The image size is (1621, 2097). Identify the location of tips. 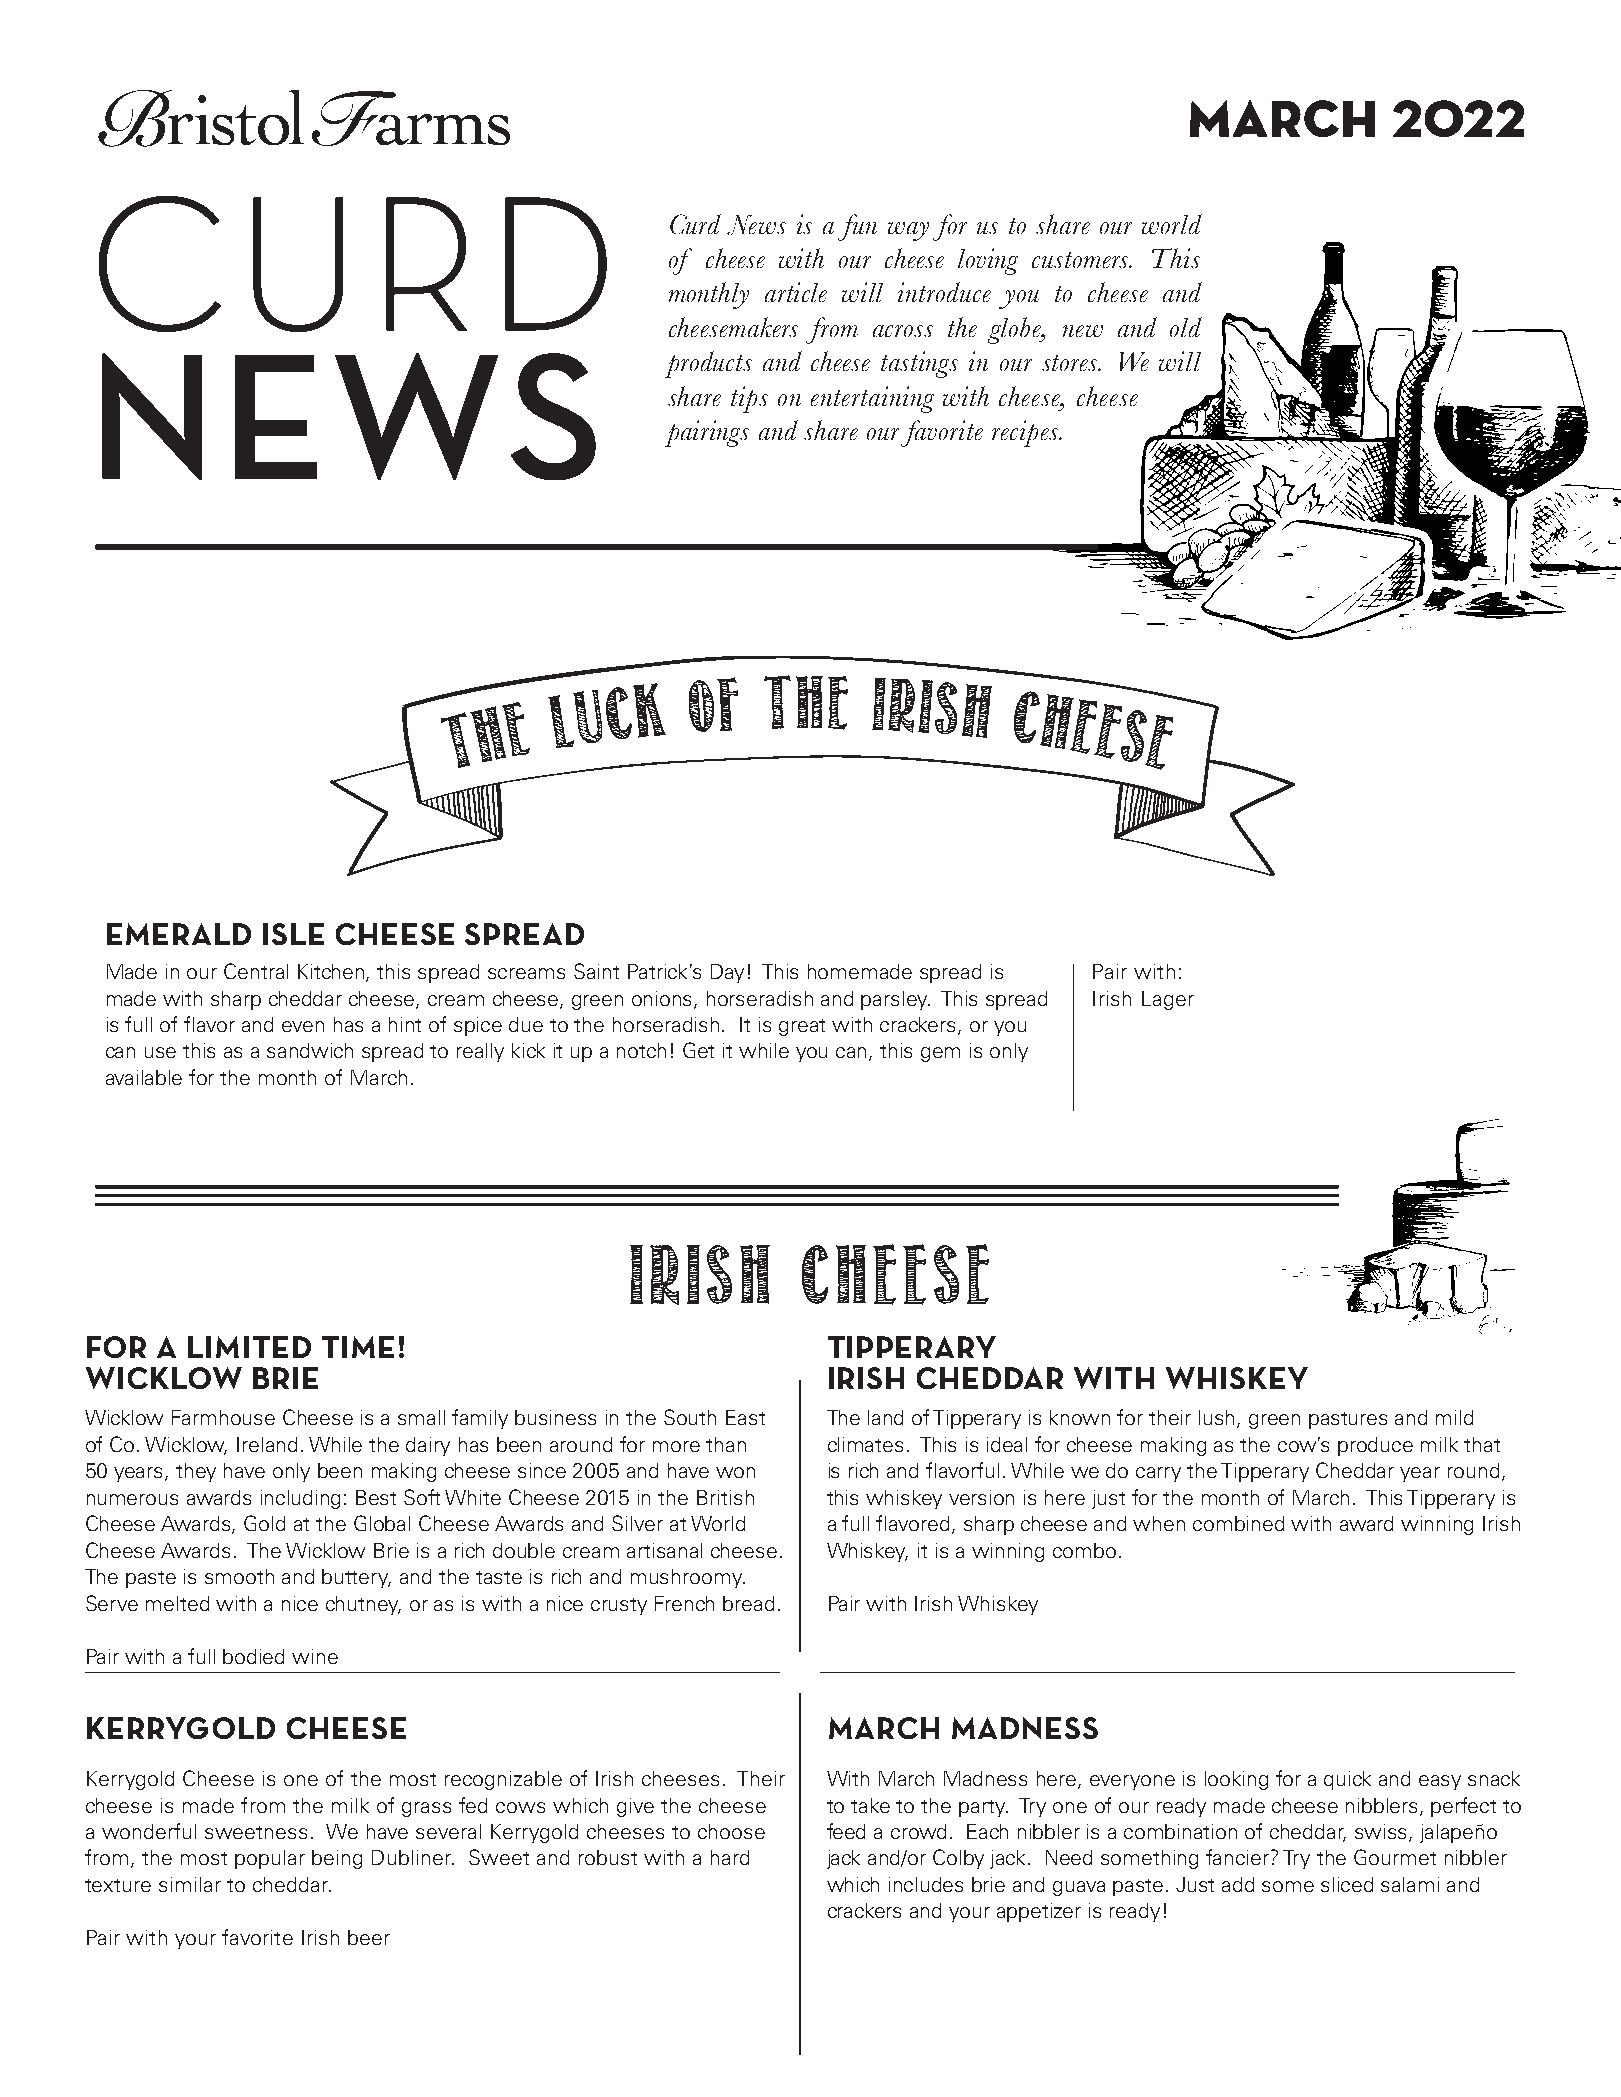
(749, 399).
